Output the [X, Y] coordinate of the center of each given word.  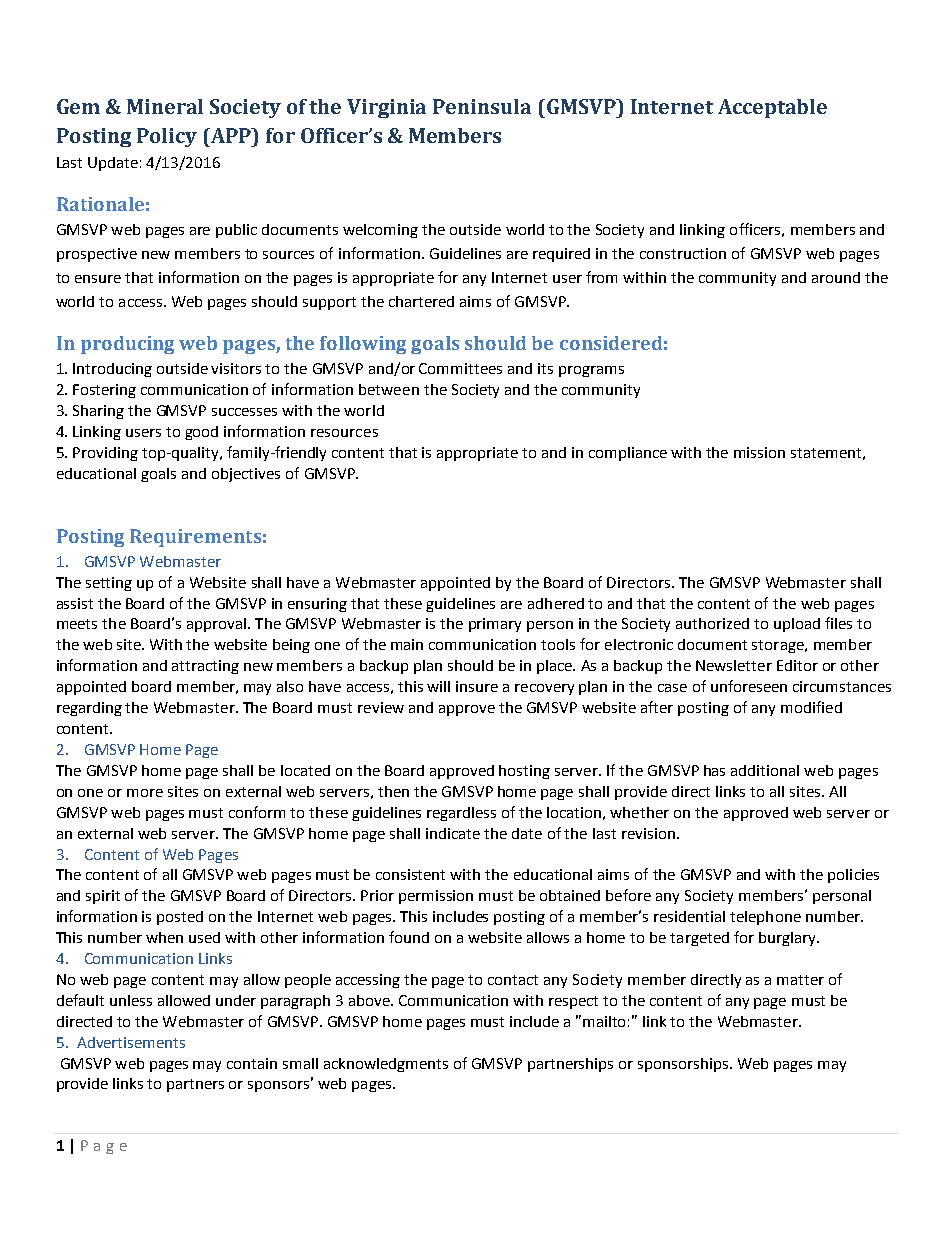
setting [109, 584]
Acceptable [772, 108]
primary [495, 625]
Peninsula [482, 106]
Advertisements [131, 1042]
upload [797, 625]
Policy [167, 137]
